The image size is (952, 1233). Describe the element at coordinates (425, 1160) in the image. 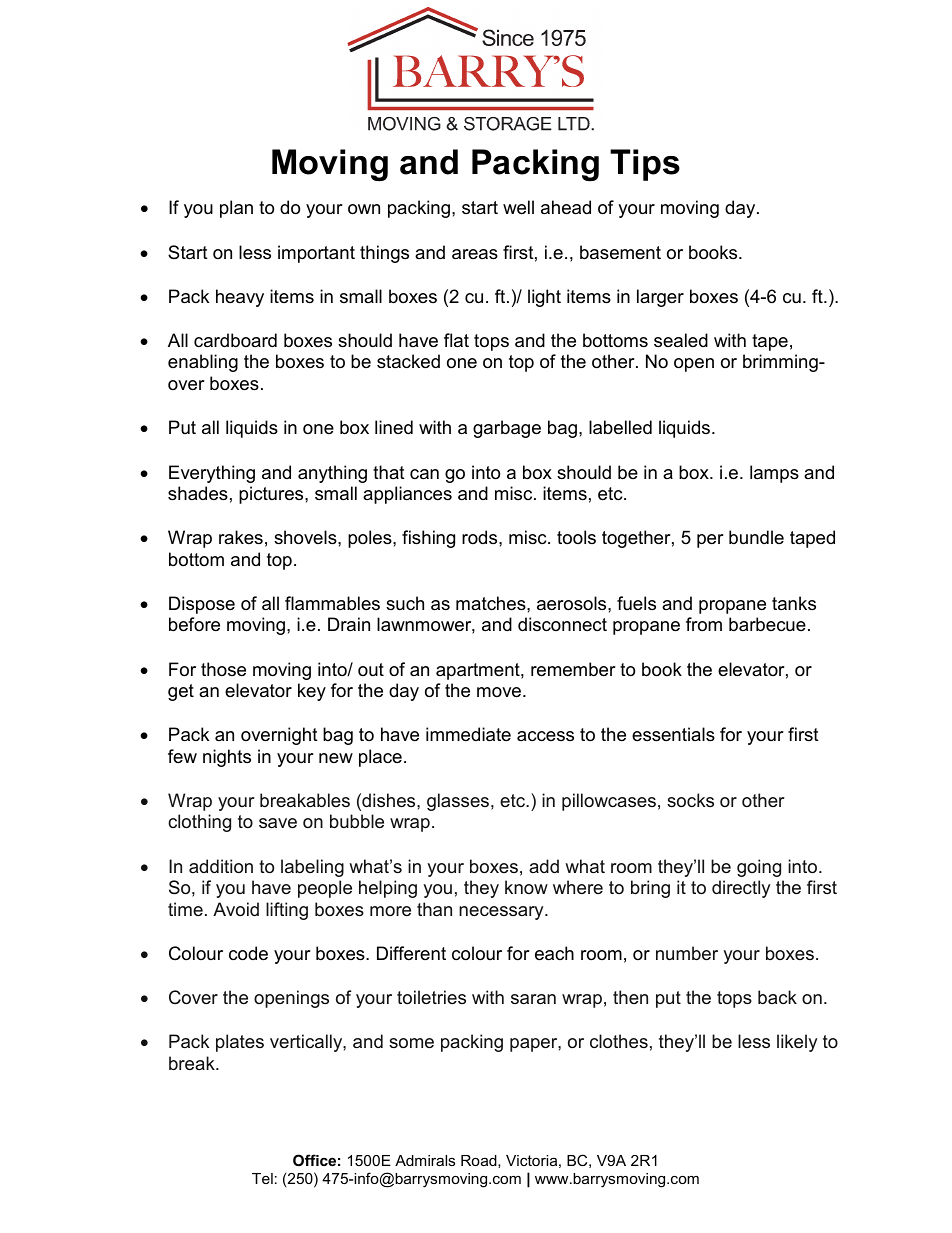

I see `Admirals` at that location.
